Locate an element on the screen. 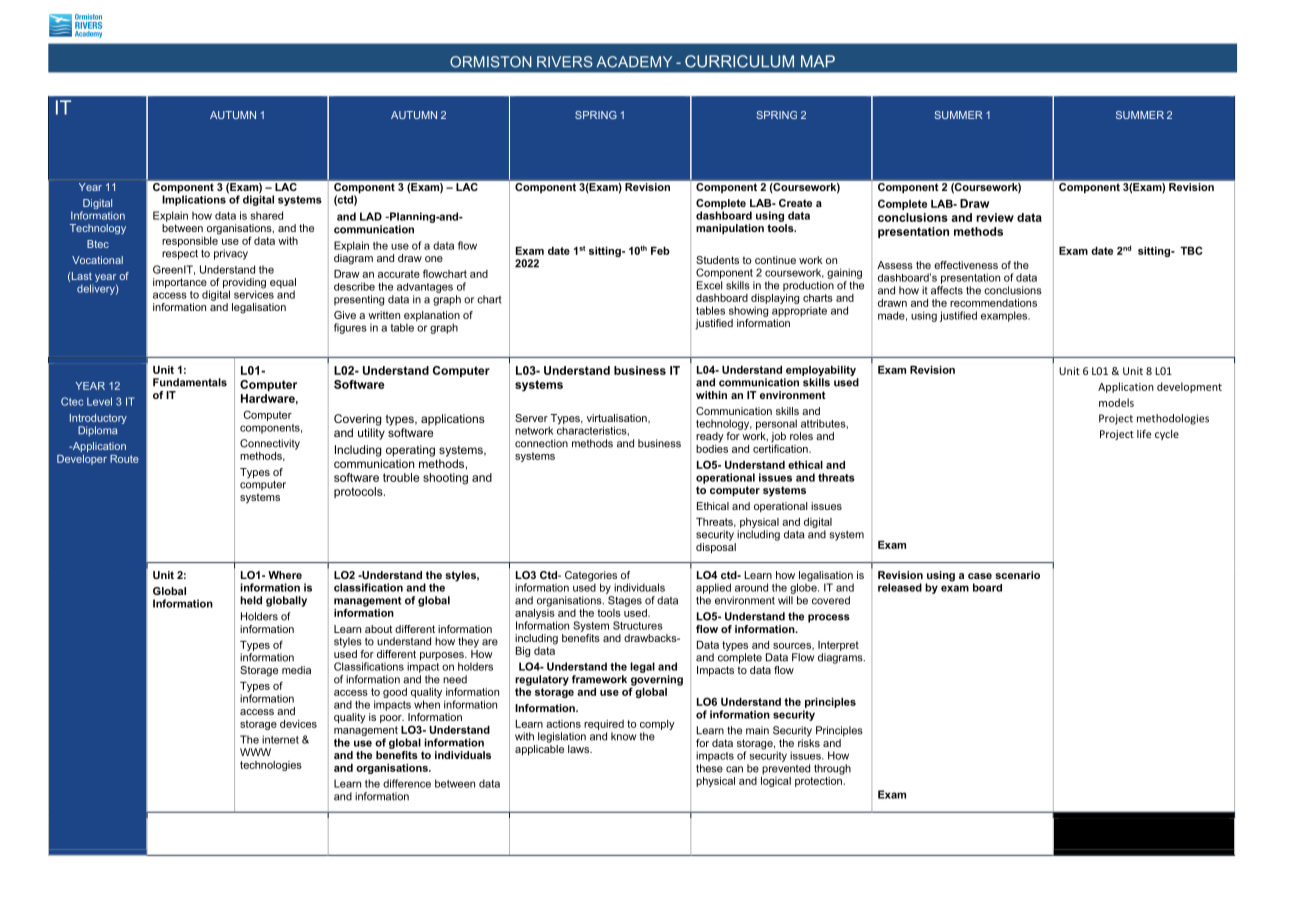  ACADEMY is located at coordinates (634, 62).
